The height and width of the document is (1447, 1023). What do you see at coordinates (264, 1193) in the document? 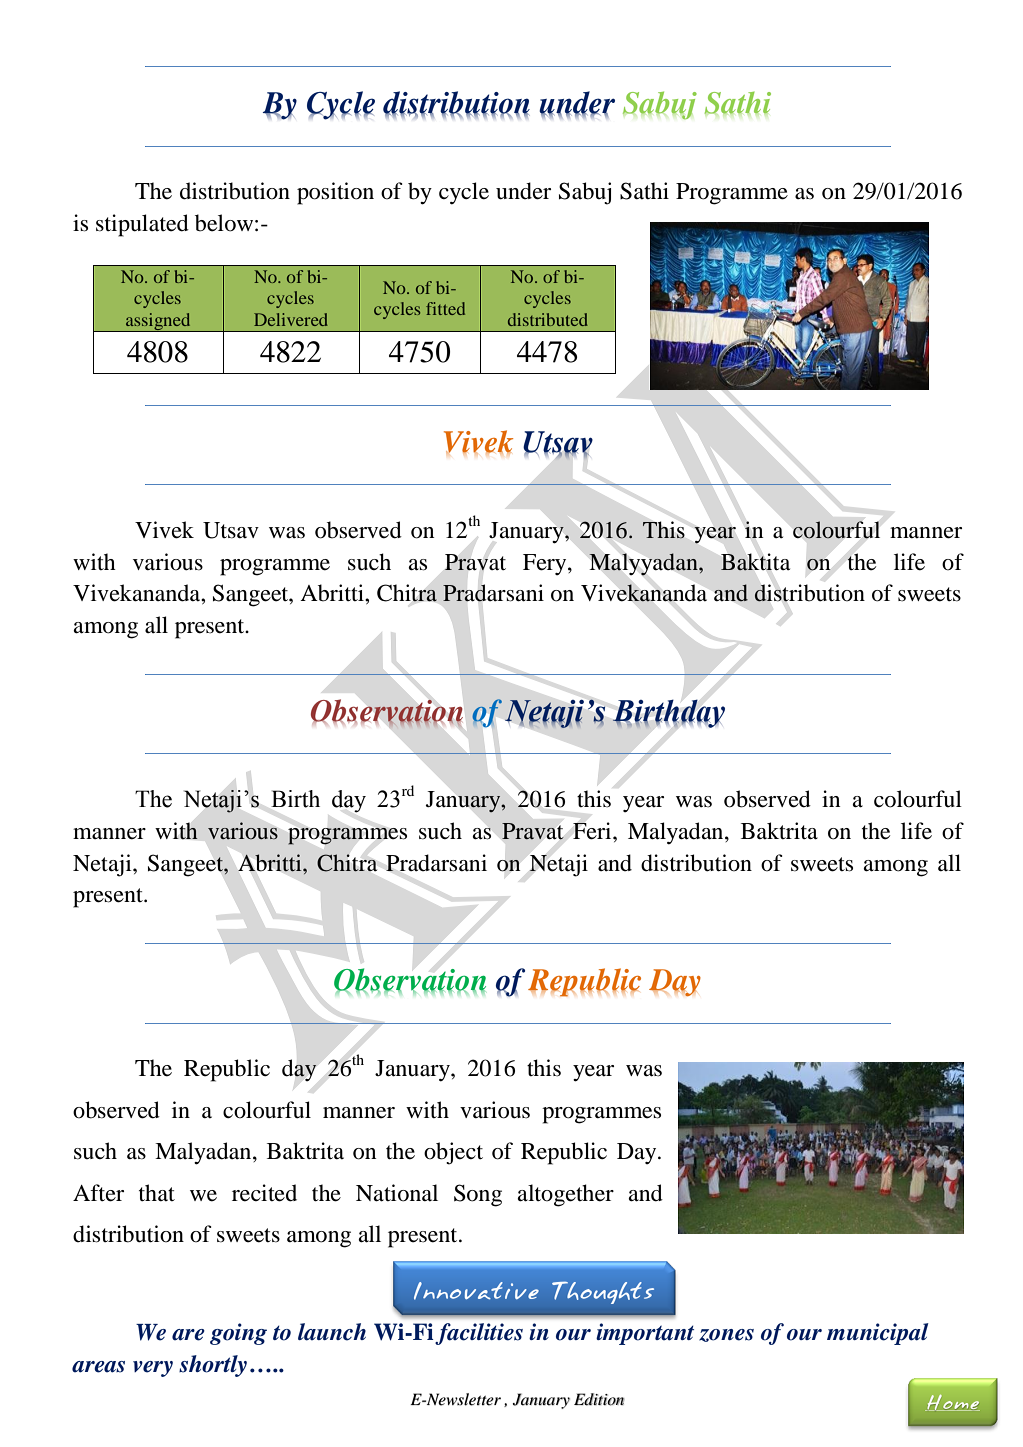
I see `recited` at bounding box center [264, 1193].
